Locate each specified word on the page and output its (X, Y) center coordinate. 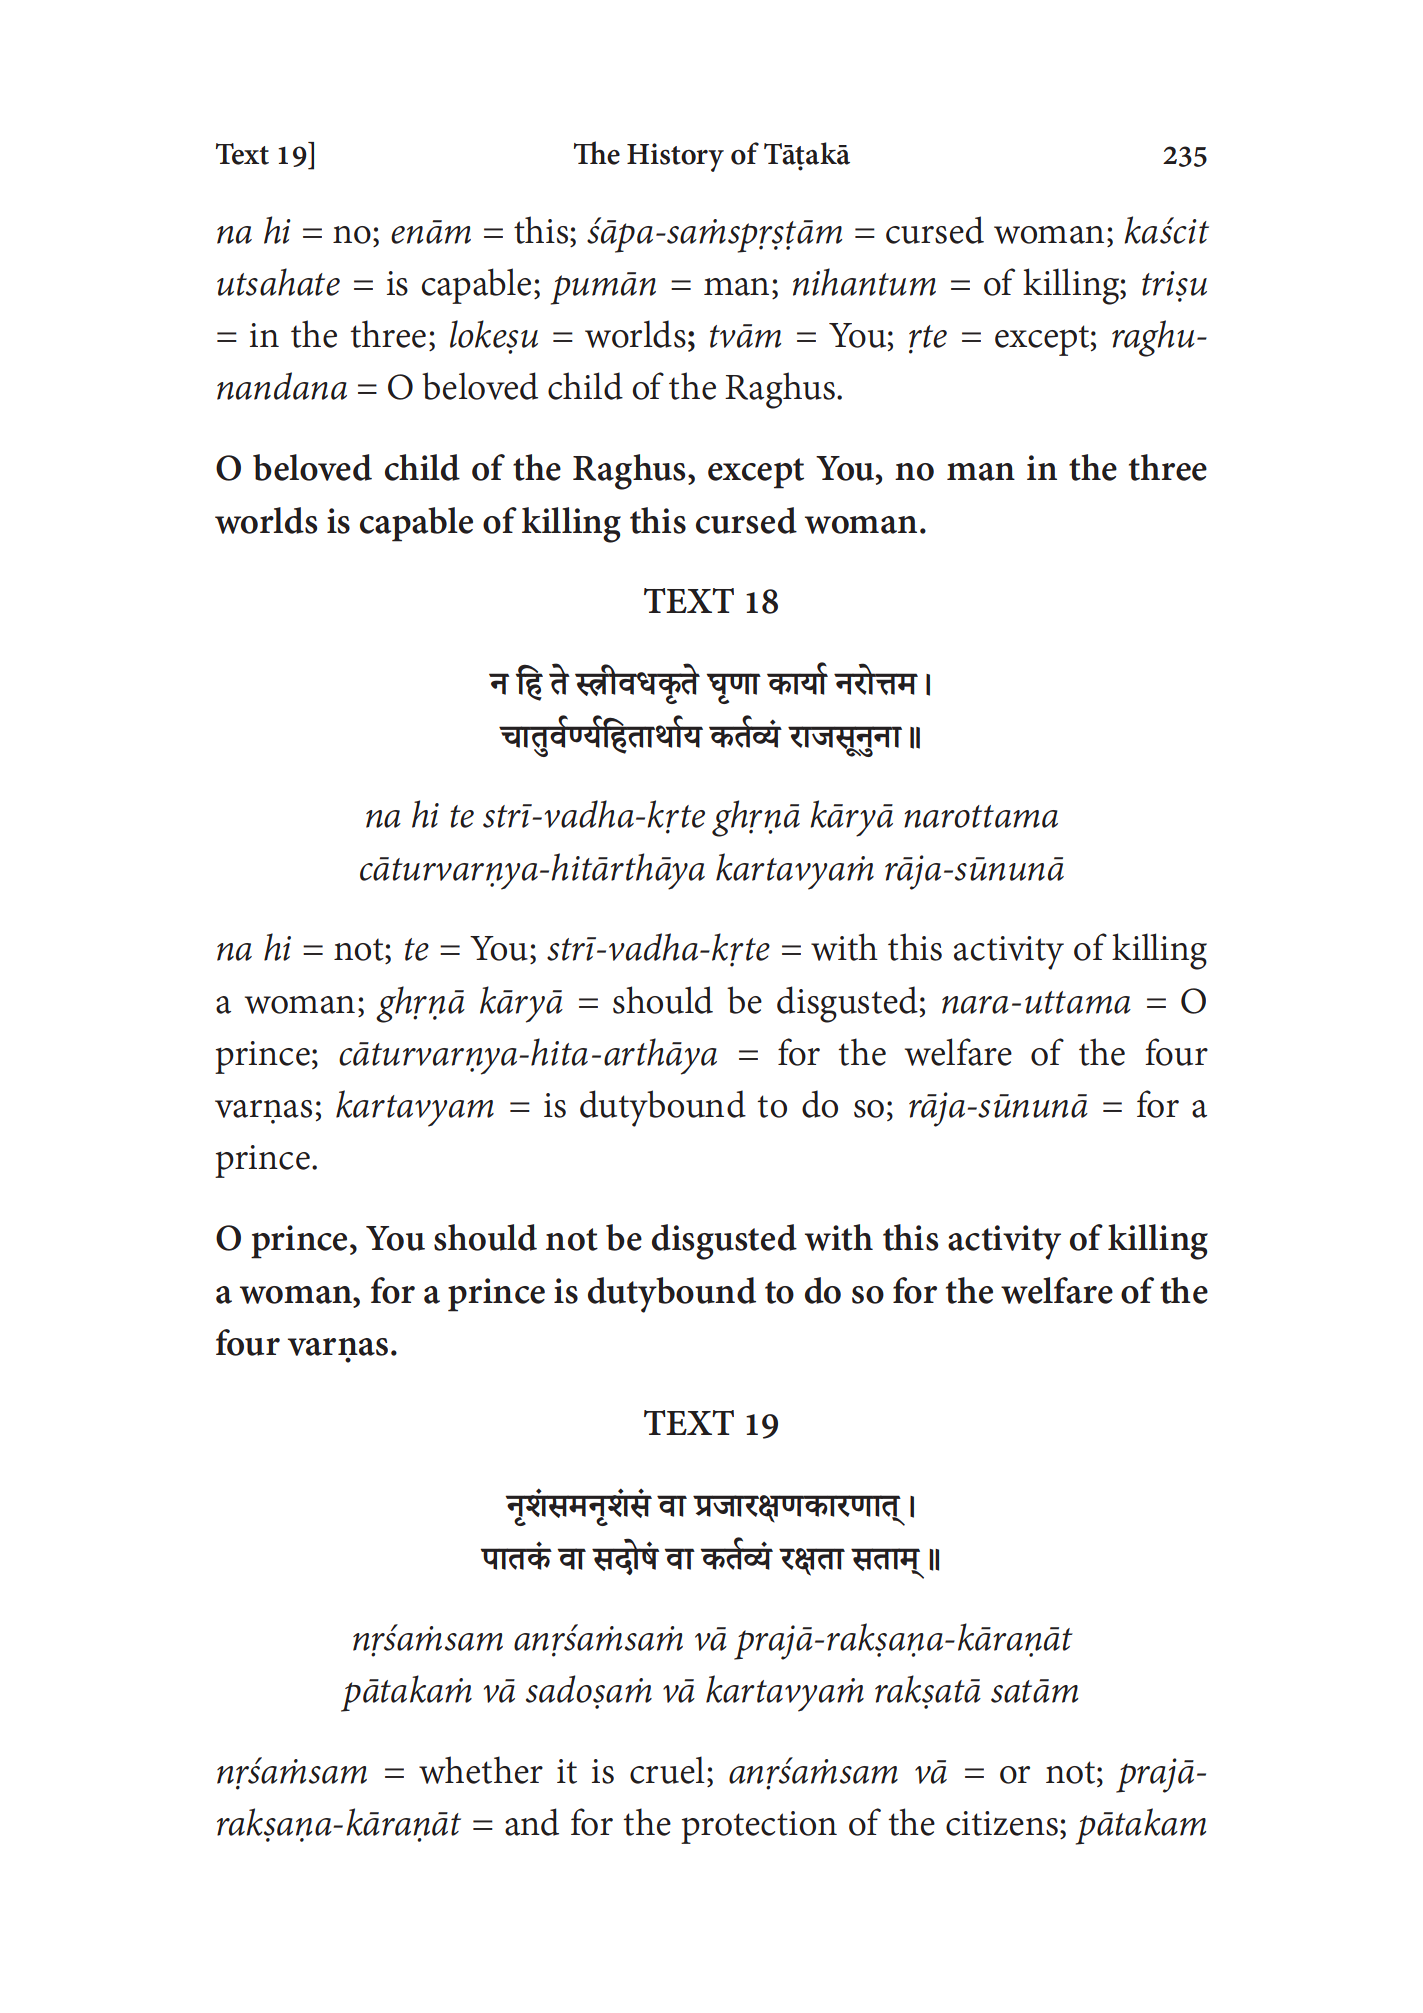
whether (481, 1770)
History (675, 157)
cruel (667, 1770)
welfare (1057, 1290)
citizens (1002, 1823)
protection (759, 1827)
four (248, 1342)
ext (249, 154)
